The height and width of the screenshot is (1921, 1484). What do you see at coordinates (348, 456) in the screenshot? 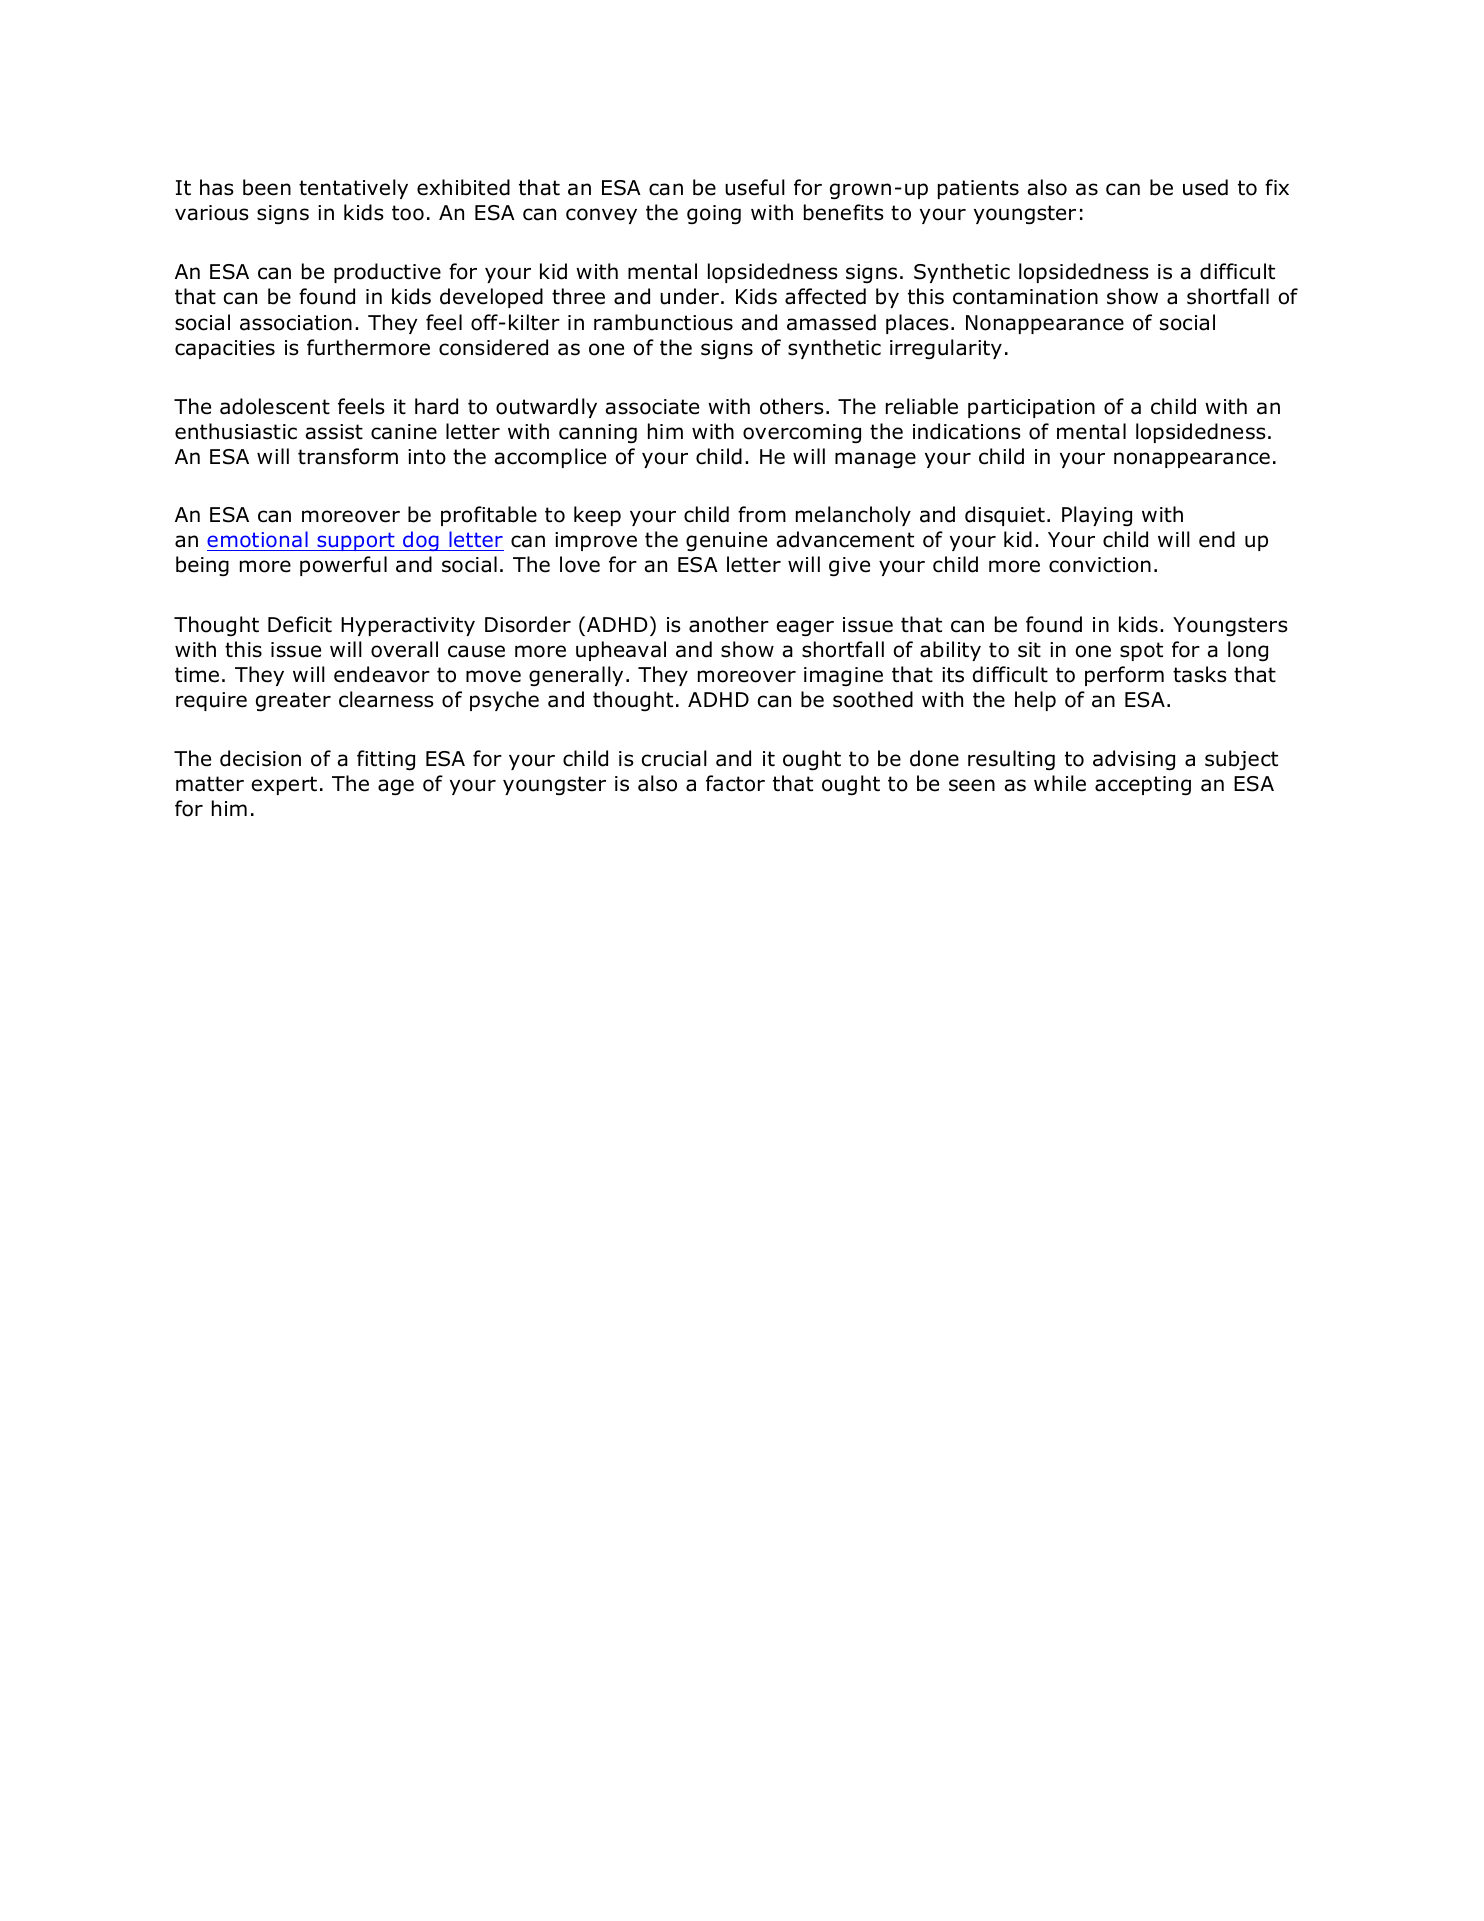
I see `transform` at bounding box center [348, 456].
